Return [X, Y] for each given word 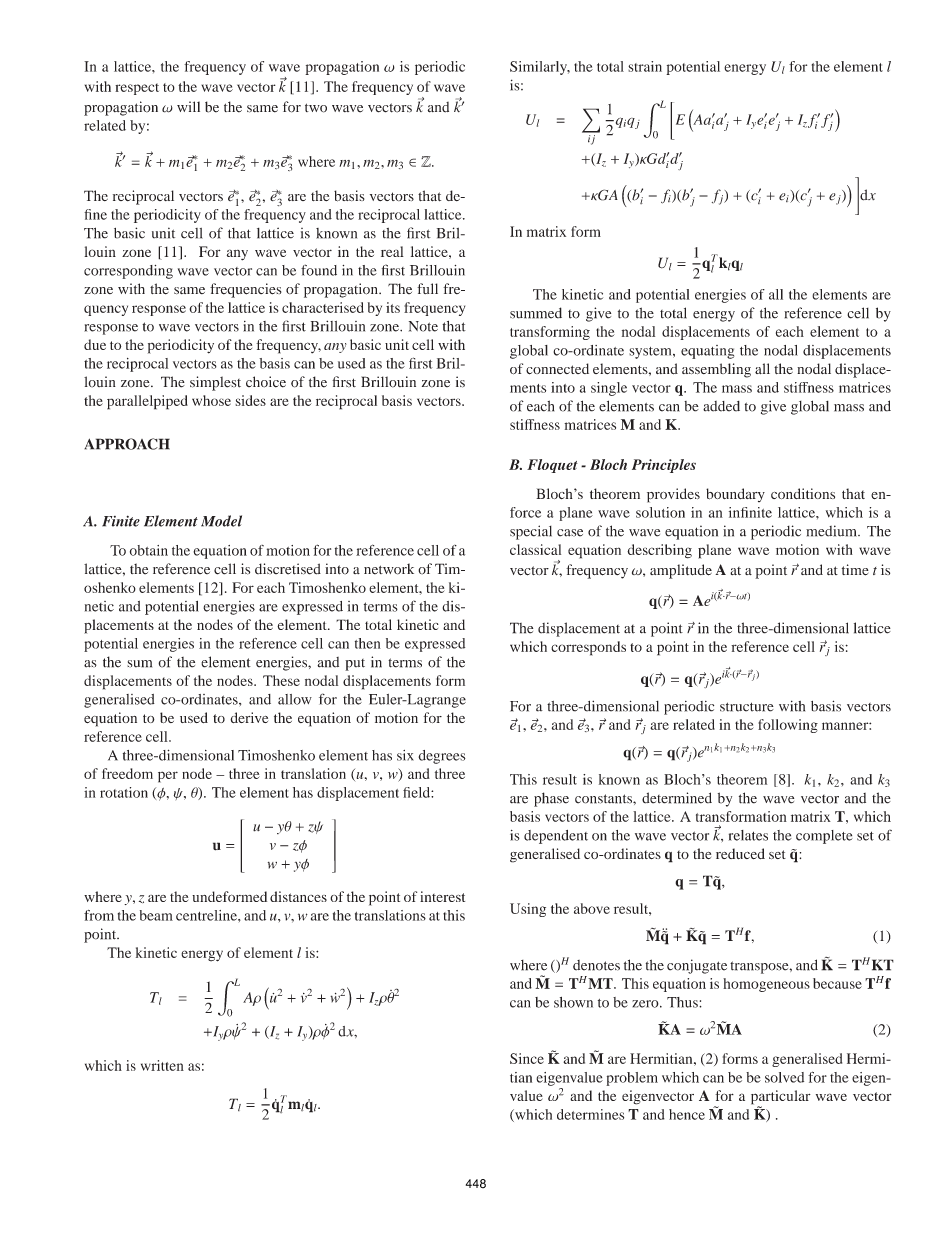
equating [707, 352]
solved [784, 1077]
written [162, 1065]
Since [527, 1058]
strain [645, 66]
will [188, 106]
